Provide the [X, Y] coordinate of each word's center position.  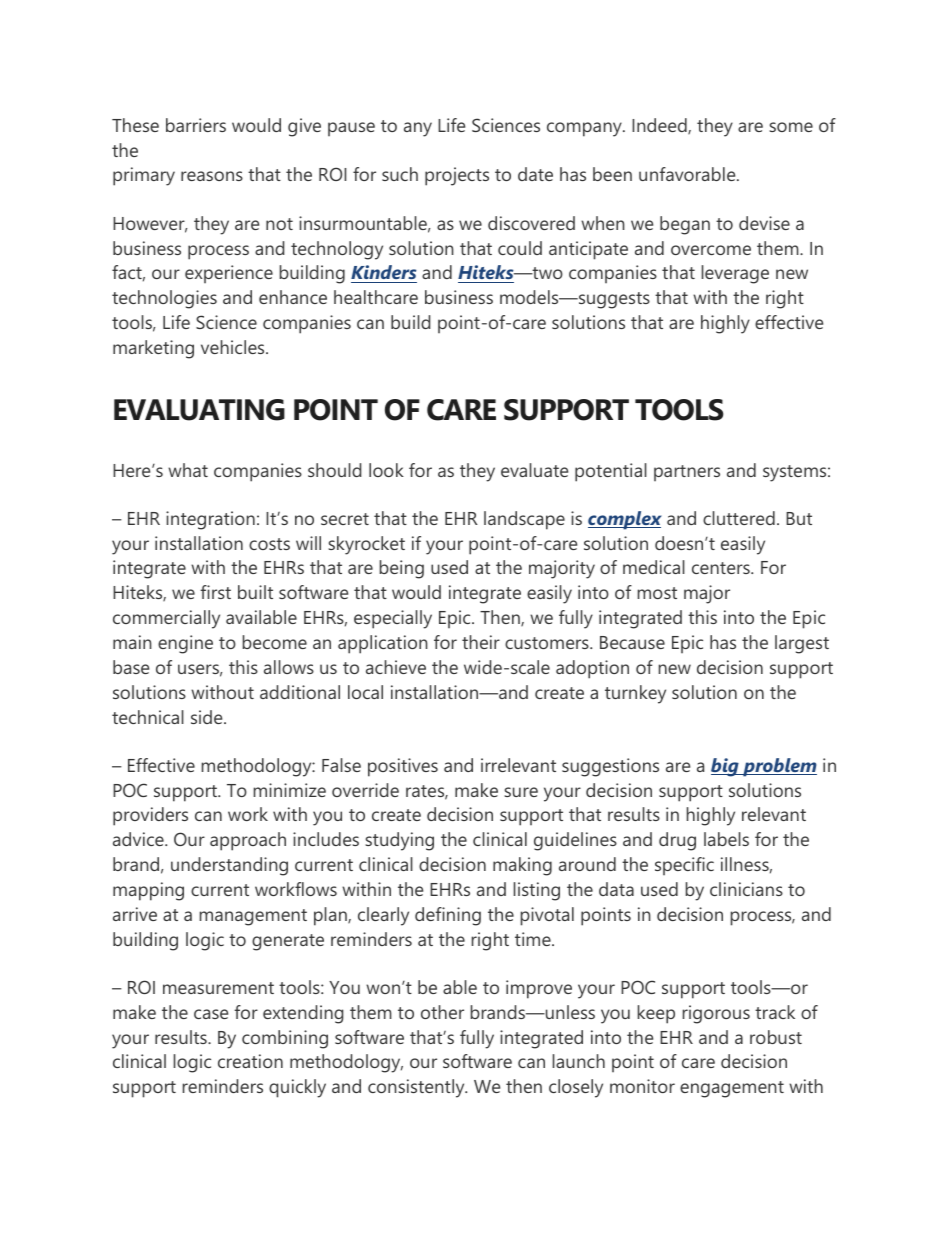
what [188, 470]
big [726, 767]
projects [457, 176]
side [208, 717]
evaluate [534, 470]
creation [250, 1061]
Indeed [660, 126]
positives [403, 767]
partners [687, 473]
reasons [212, 176]
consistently [417, 1088]
